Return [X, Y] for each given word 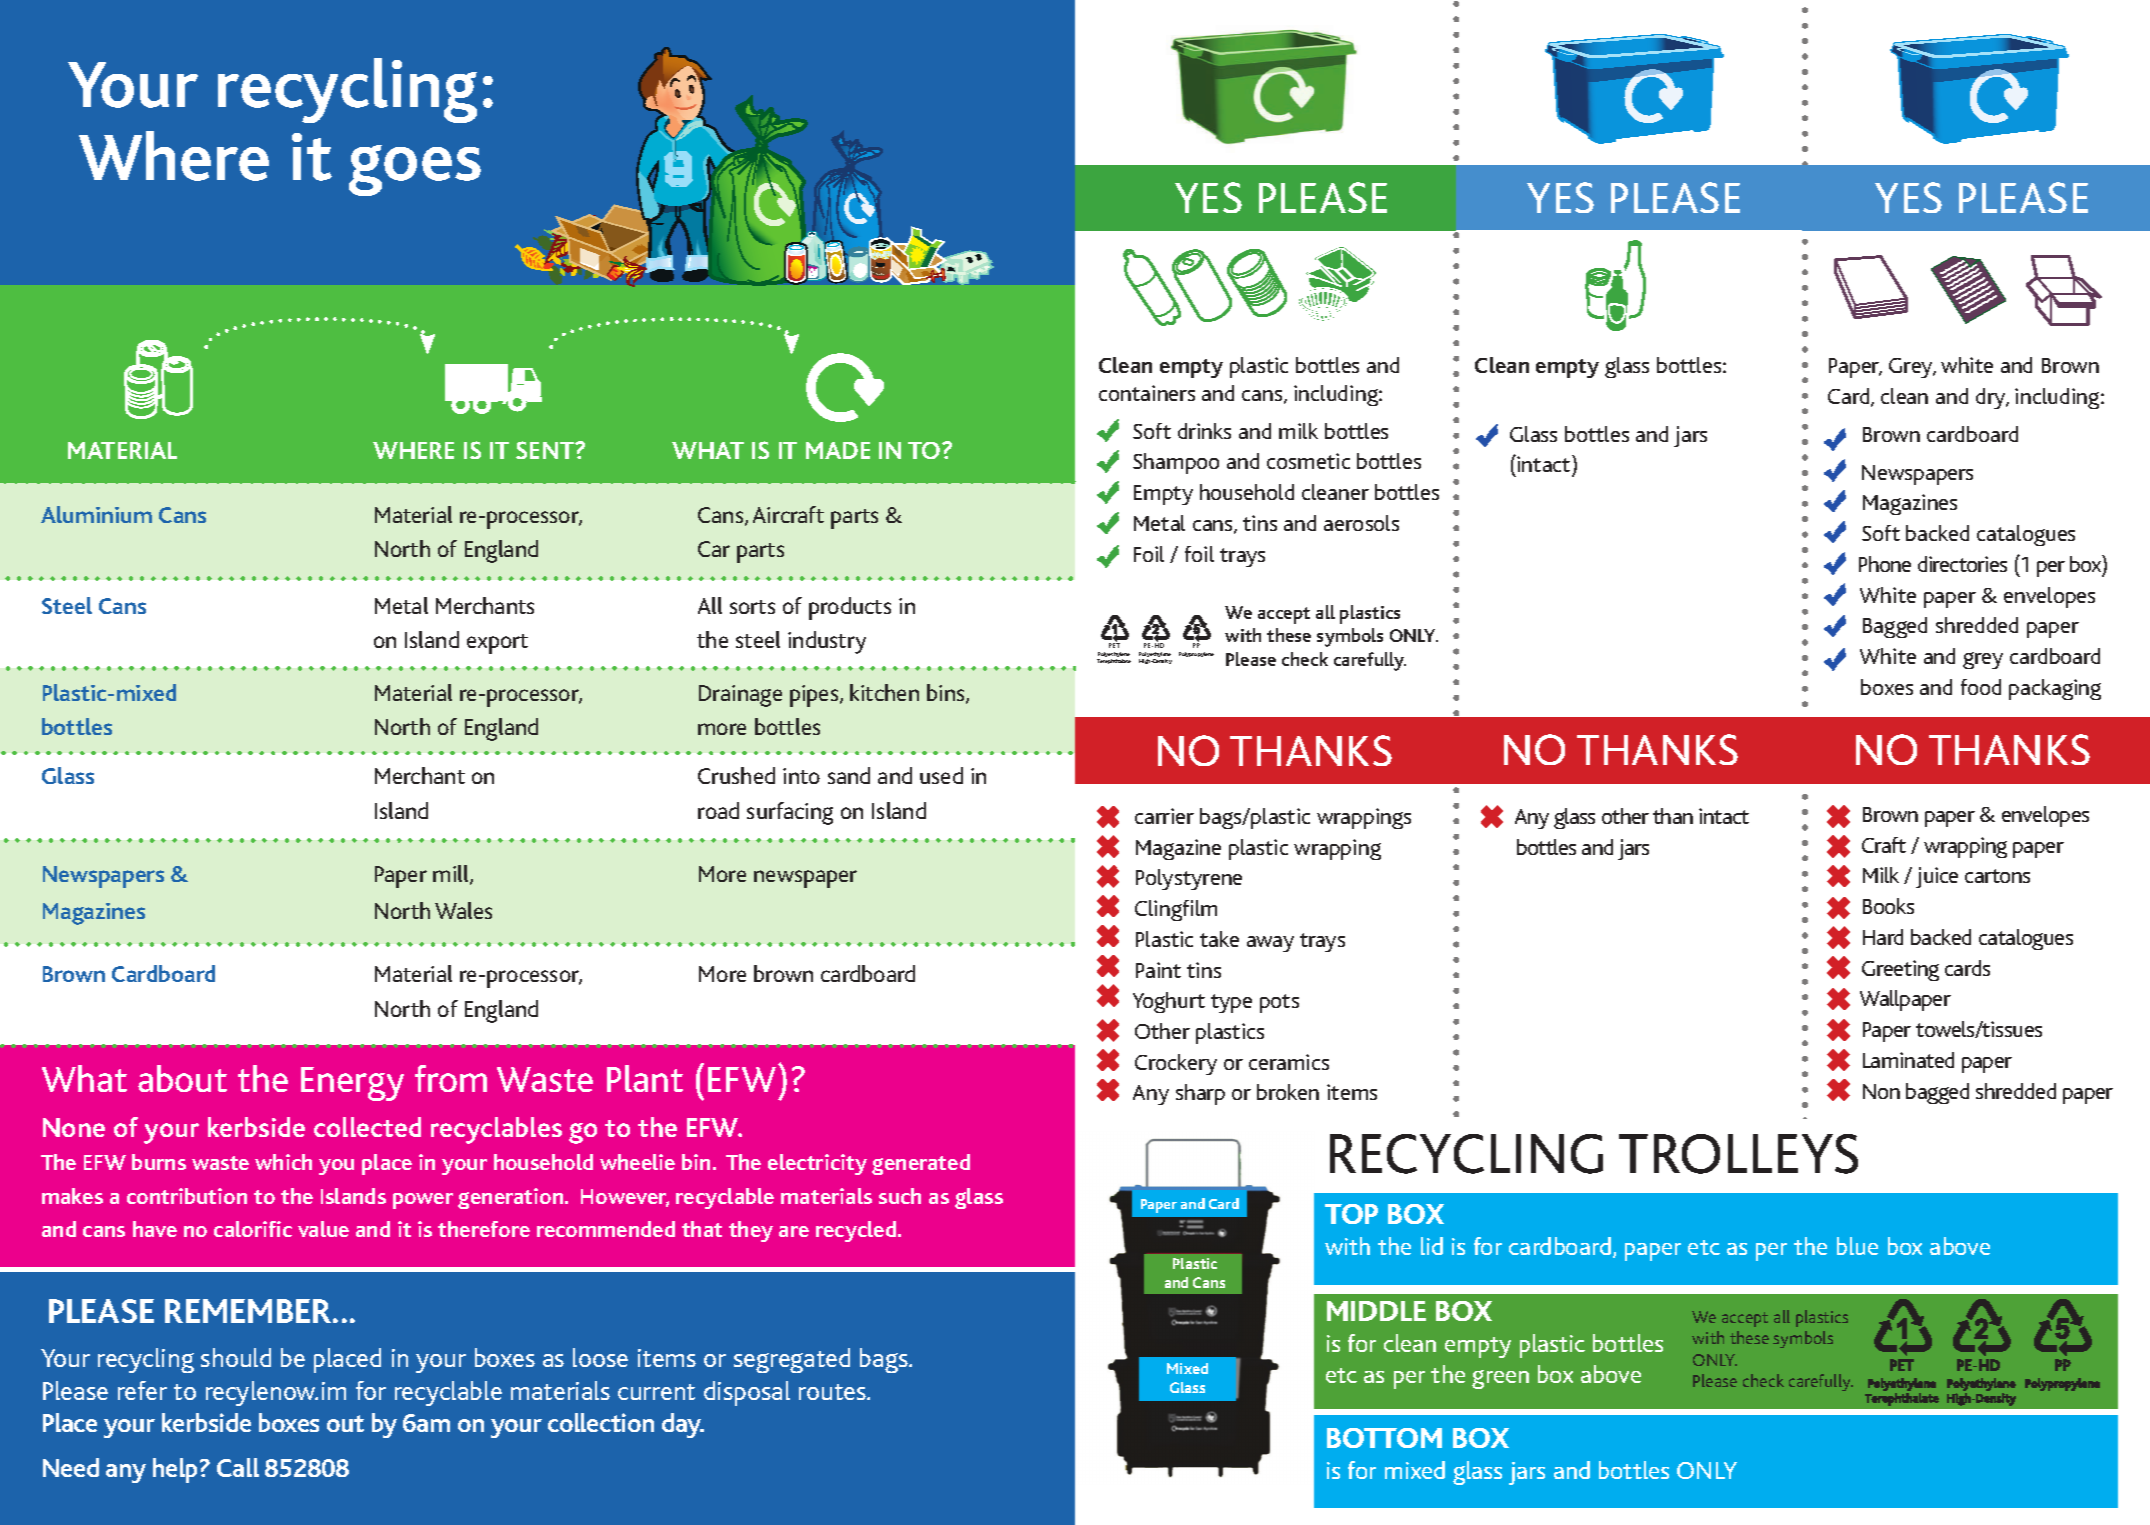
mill [452, 875]
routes [833, 1392]
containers [1147, 393]
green [1500, 1379]
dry [1992, 398]
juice [1937, 877]
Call [238, 1467]
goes [415, 170]
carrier [1164, 816]
